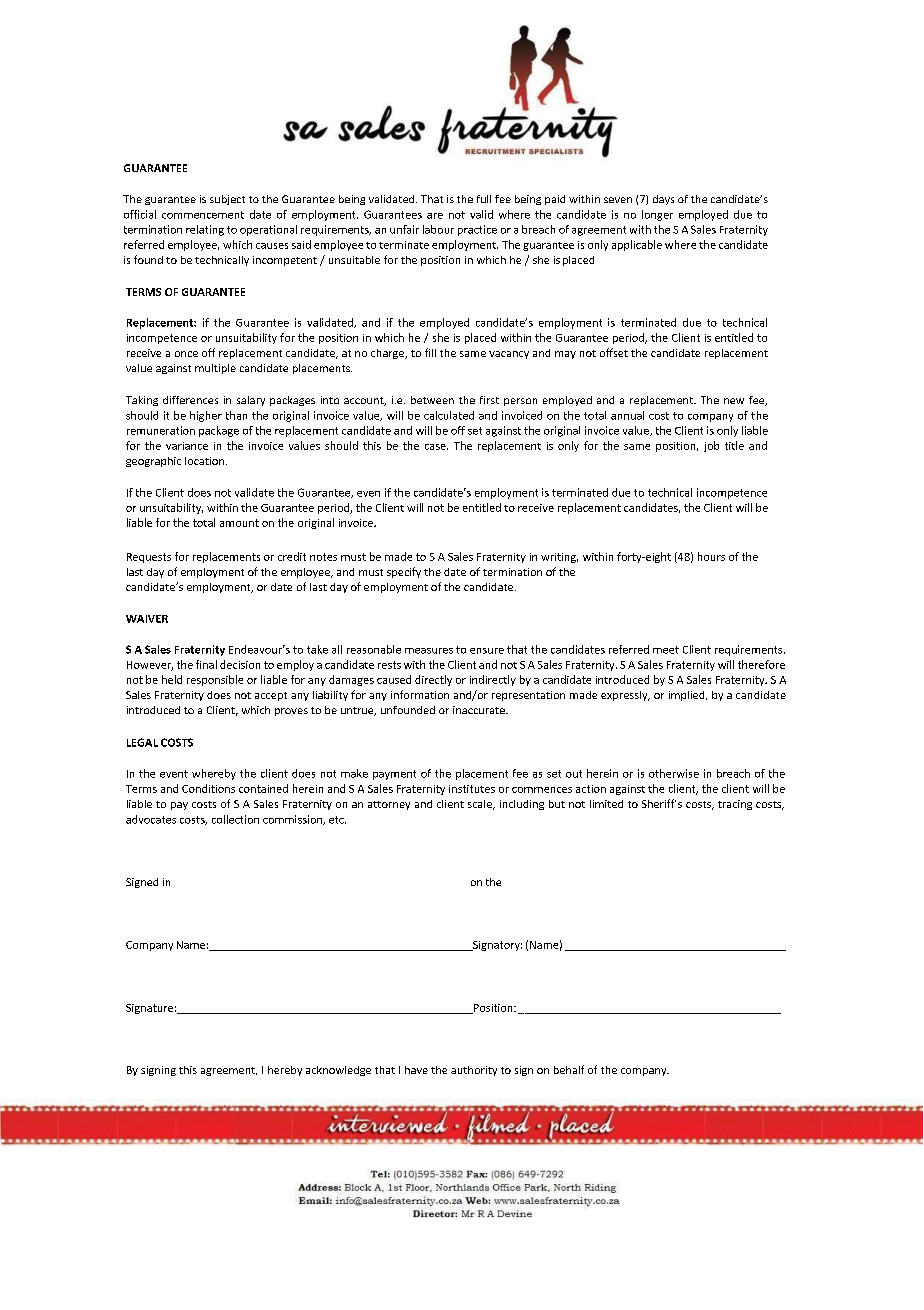  Describe the element at coordinates (480, 710) in the document. I see `inaccurate` at that location.
